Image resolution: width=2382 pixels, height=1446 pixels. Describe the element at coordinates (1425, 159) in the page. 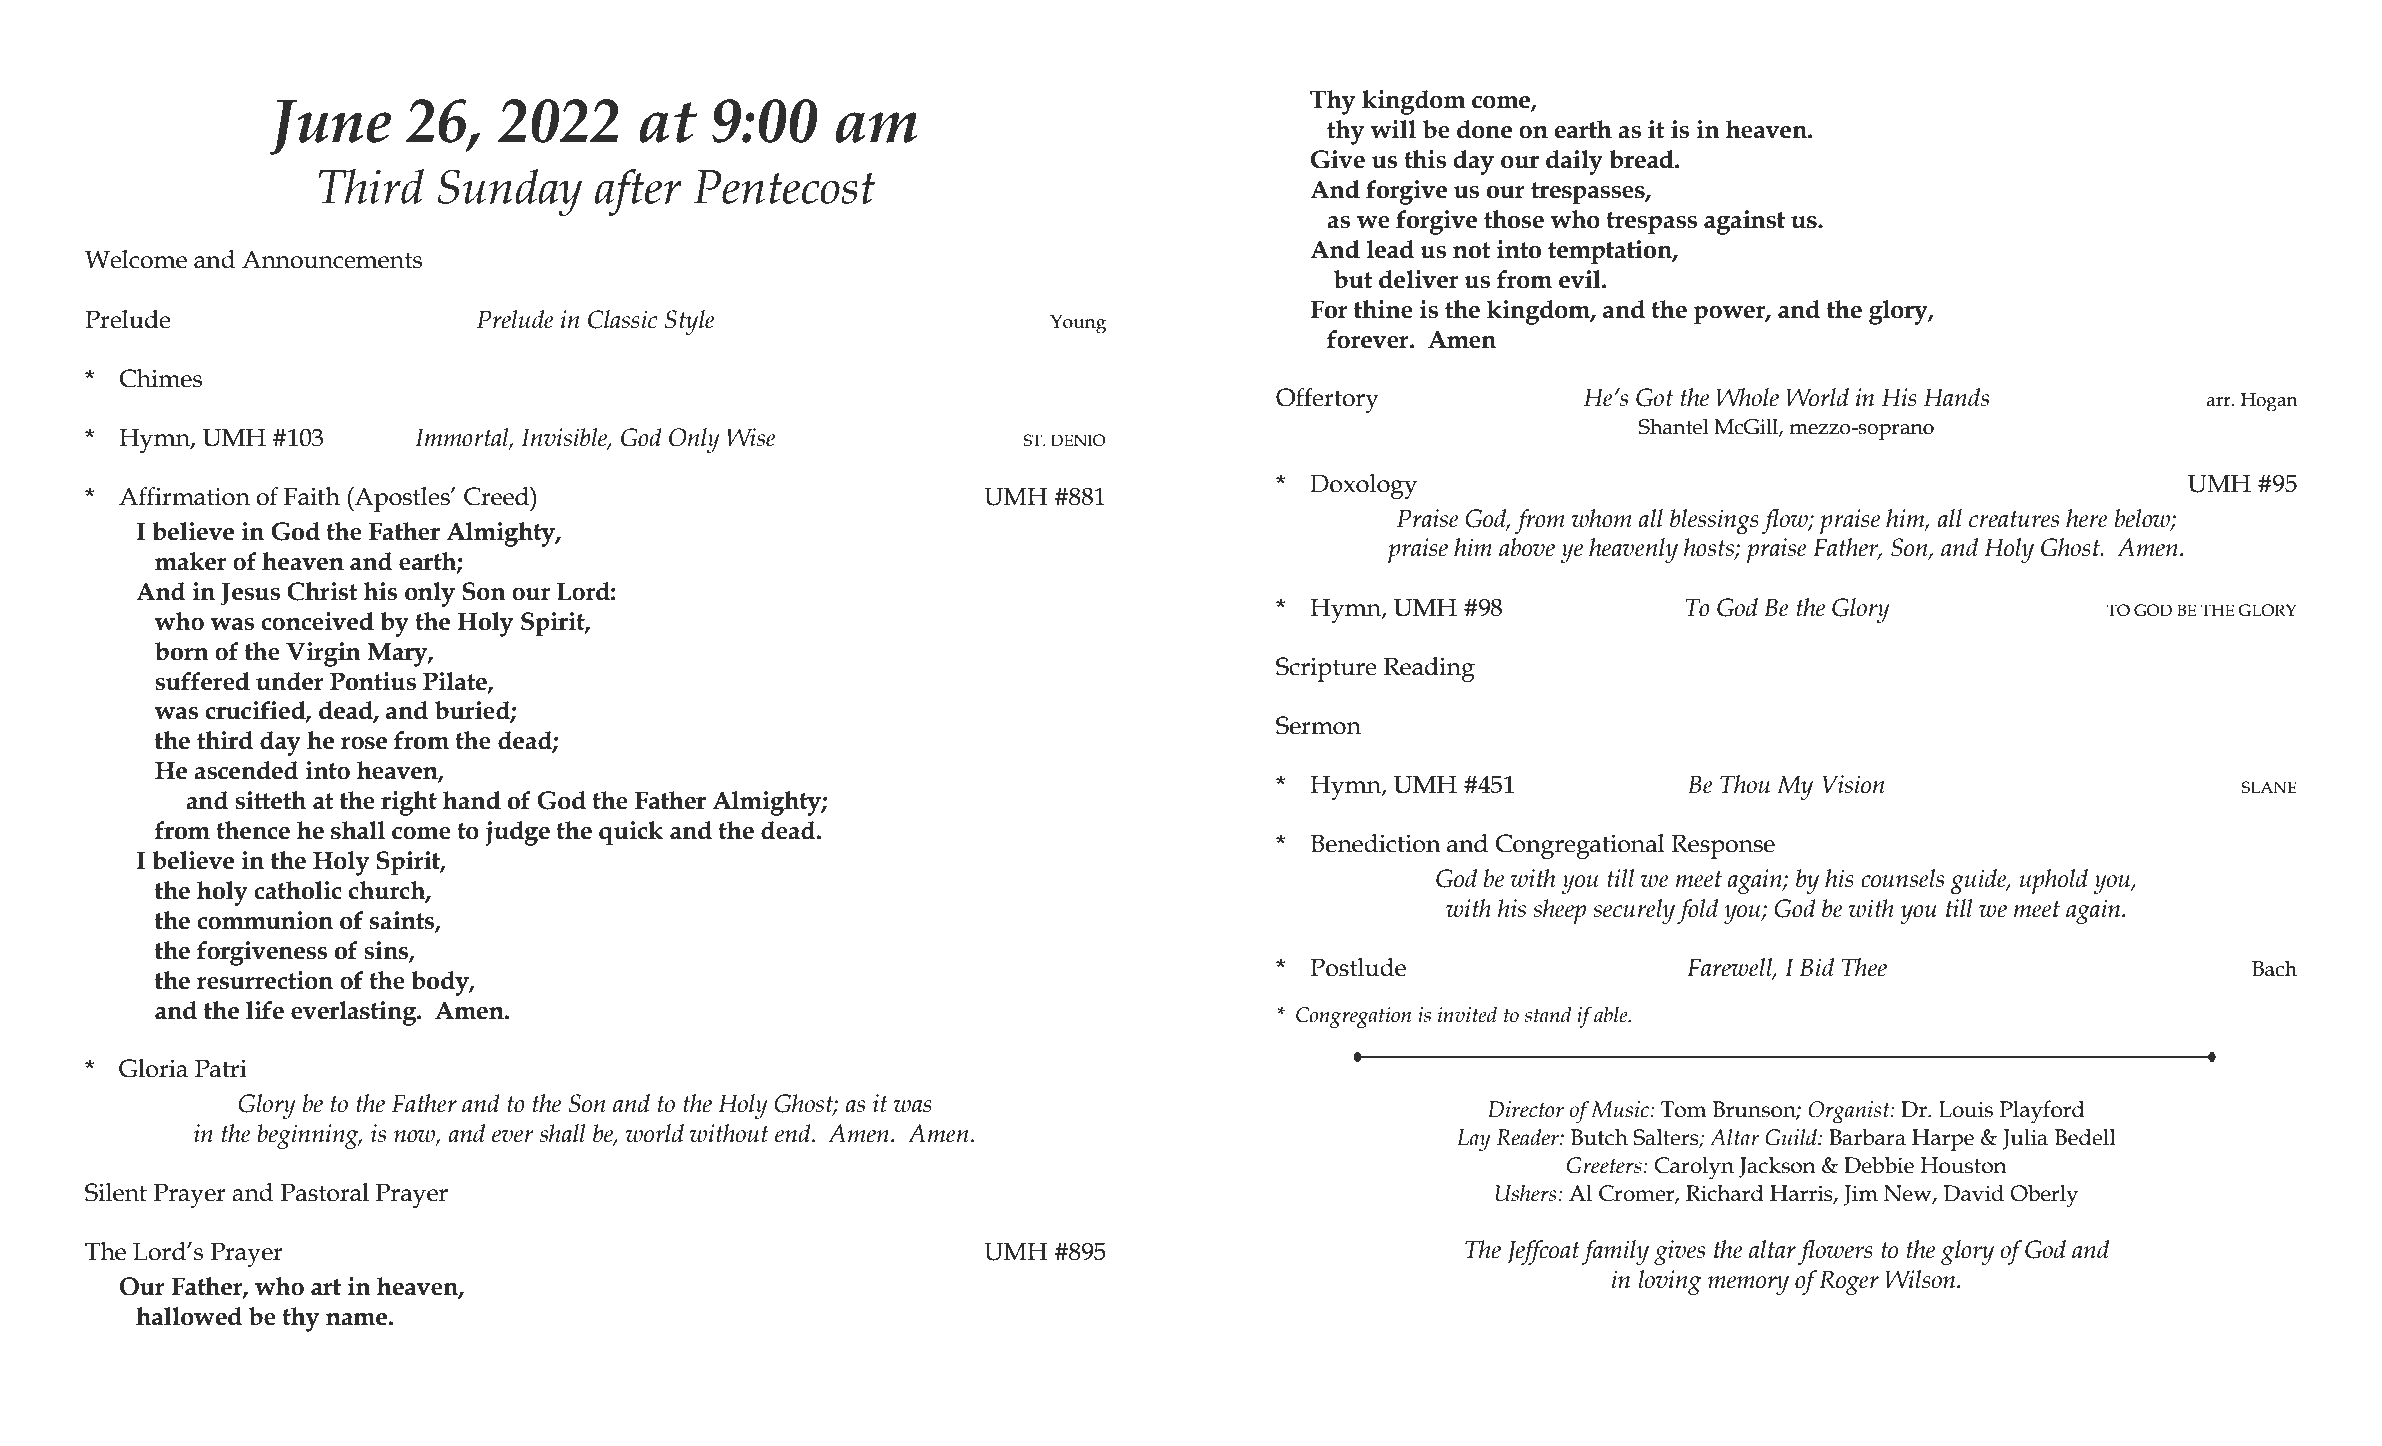

I see `this` at that location.
